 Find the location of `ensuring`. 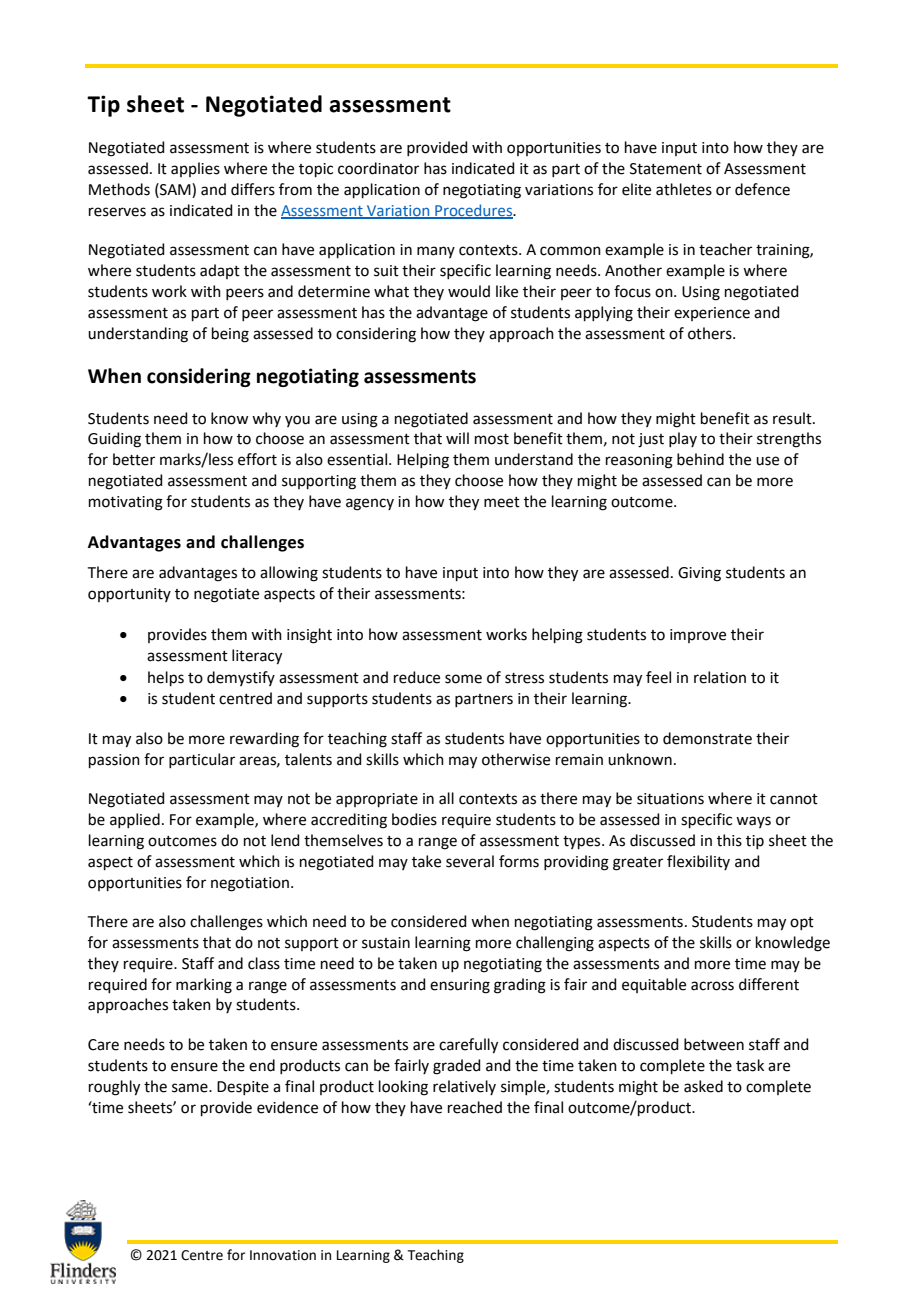

ensuring is located at coordinates (460, 986).
